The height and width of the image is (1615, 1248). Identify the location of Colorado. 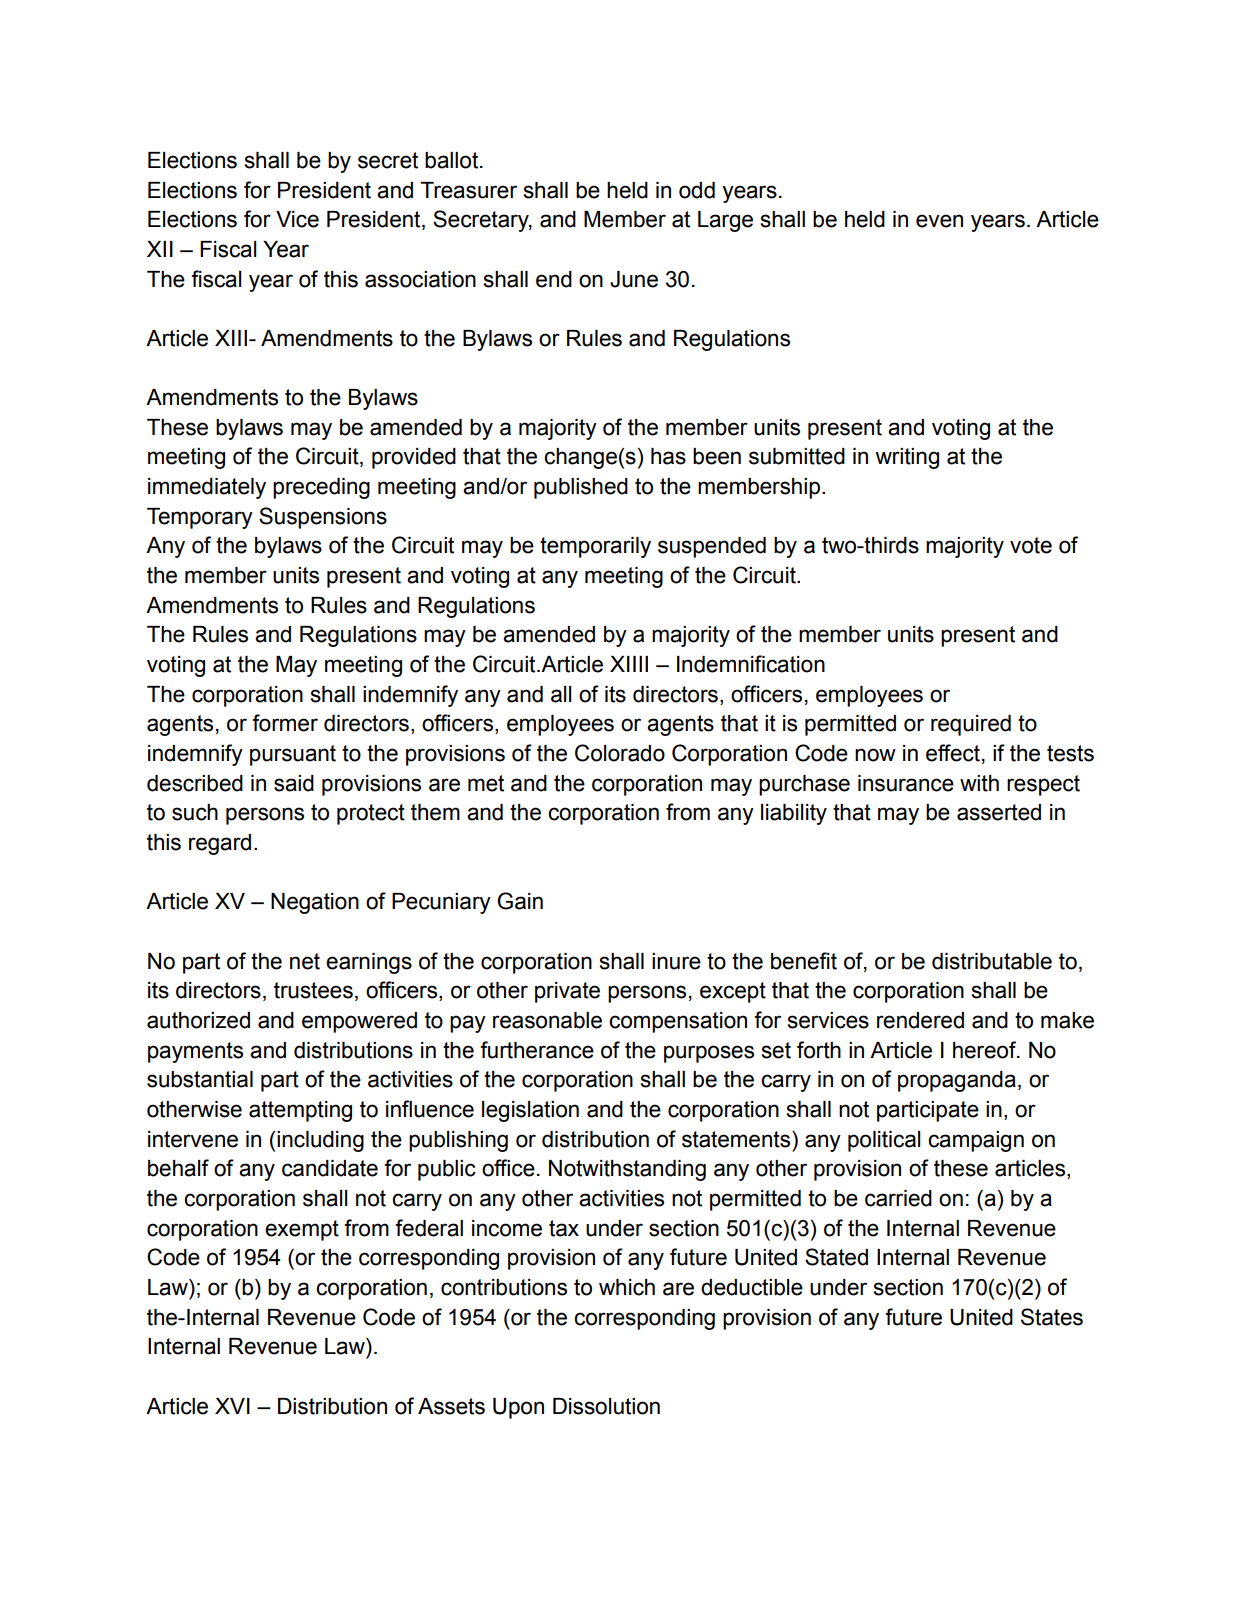
(620, 753).
